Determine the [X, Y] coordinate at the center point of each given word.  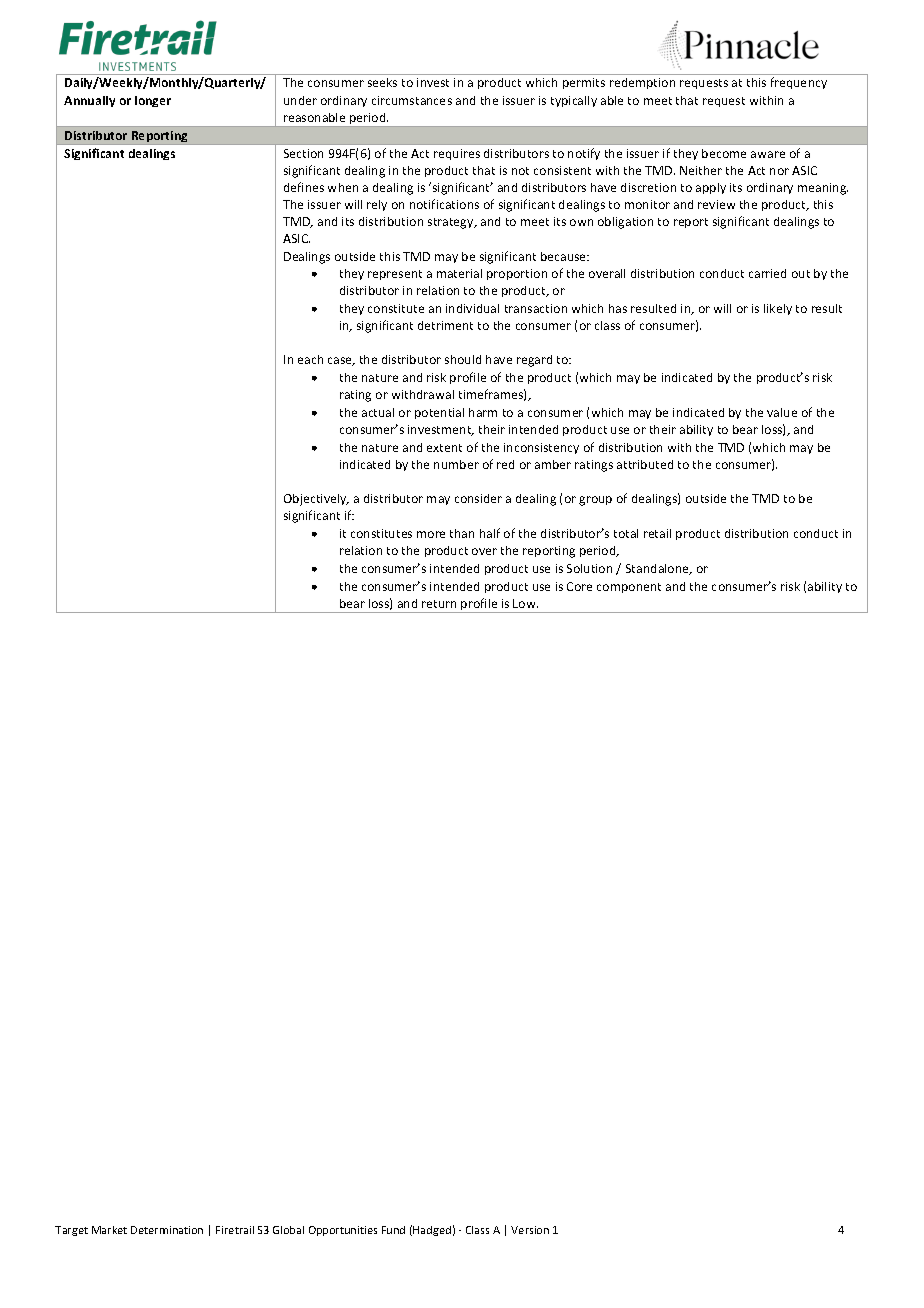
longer [153, 101]
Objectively [316, 500]
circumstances [412, 100]
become [724, 153]
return [439, 604]
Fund [393, 1230]
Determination [167, 1230]
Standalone [658, 569]
